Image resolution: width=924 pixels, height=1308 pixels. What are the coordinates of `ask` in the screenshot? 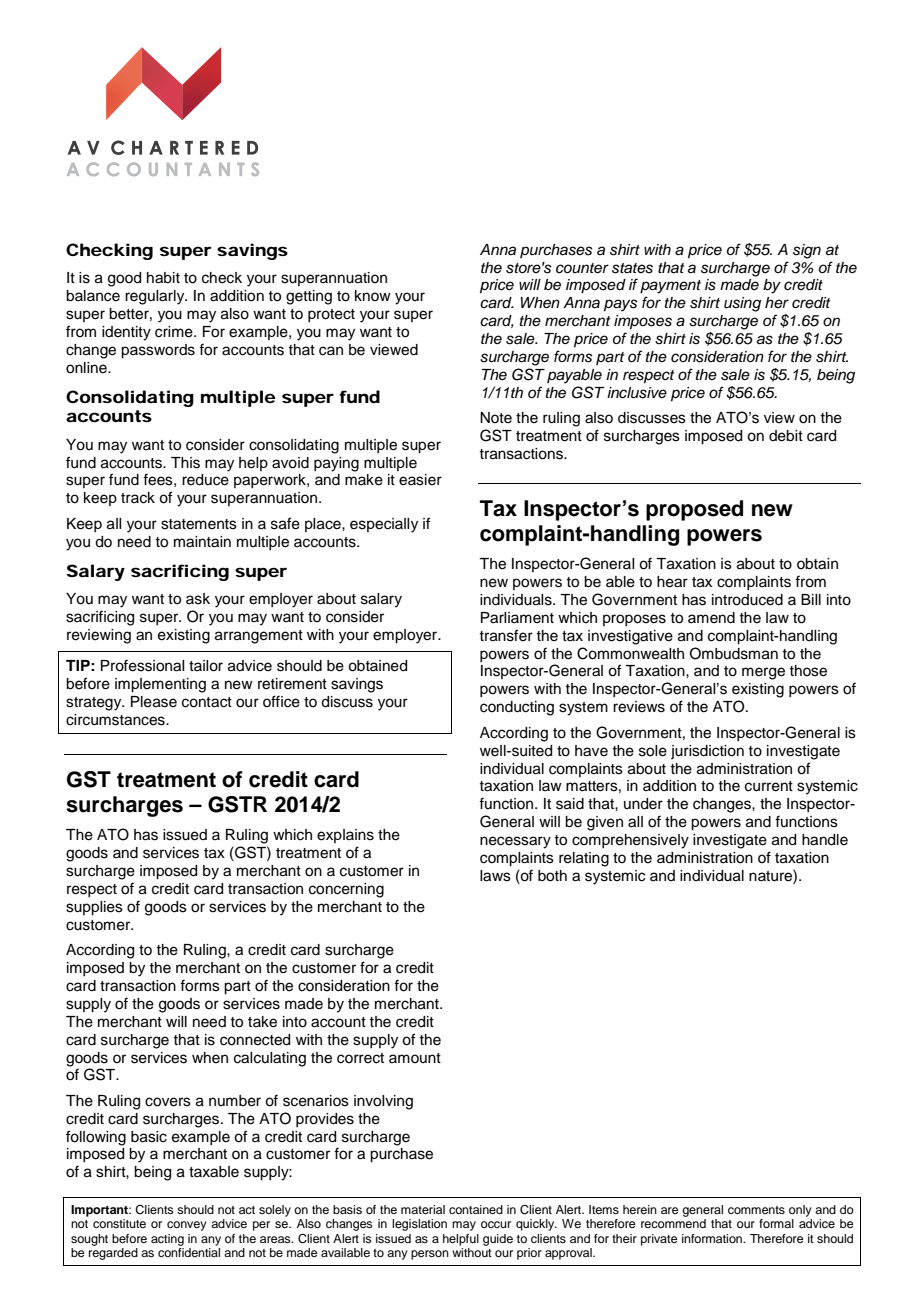 It's located at (198, 599).
